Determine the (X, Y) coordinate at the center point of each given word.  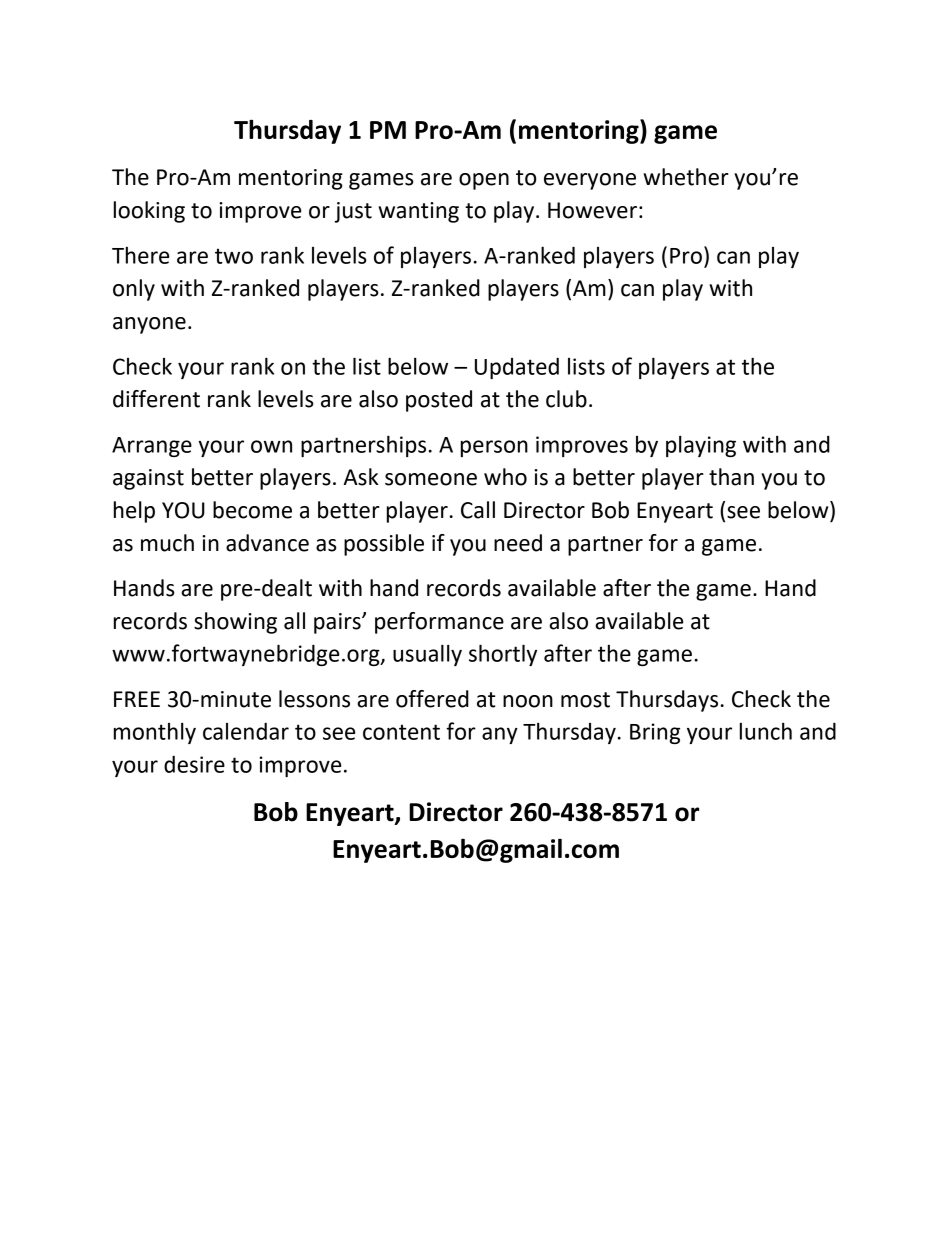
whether (686, 177)
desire (194, 764)
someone (431, 479)
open (484, 181)
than (731, 477)
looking (149, 212)
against (148, 479)
